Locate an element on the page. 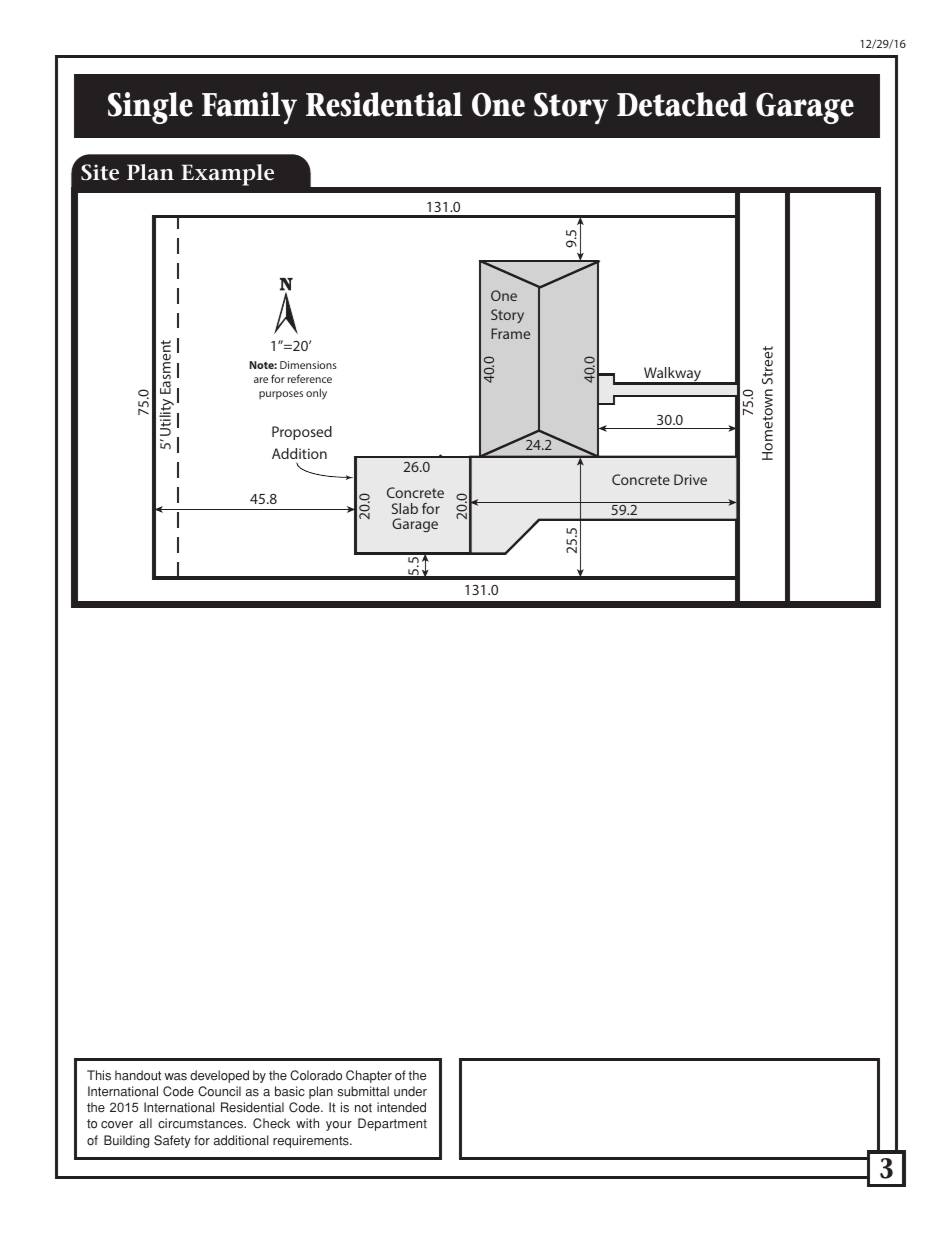 The image size is (952, 1233). Dimensions is located at coordinates (308, 365).
